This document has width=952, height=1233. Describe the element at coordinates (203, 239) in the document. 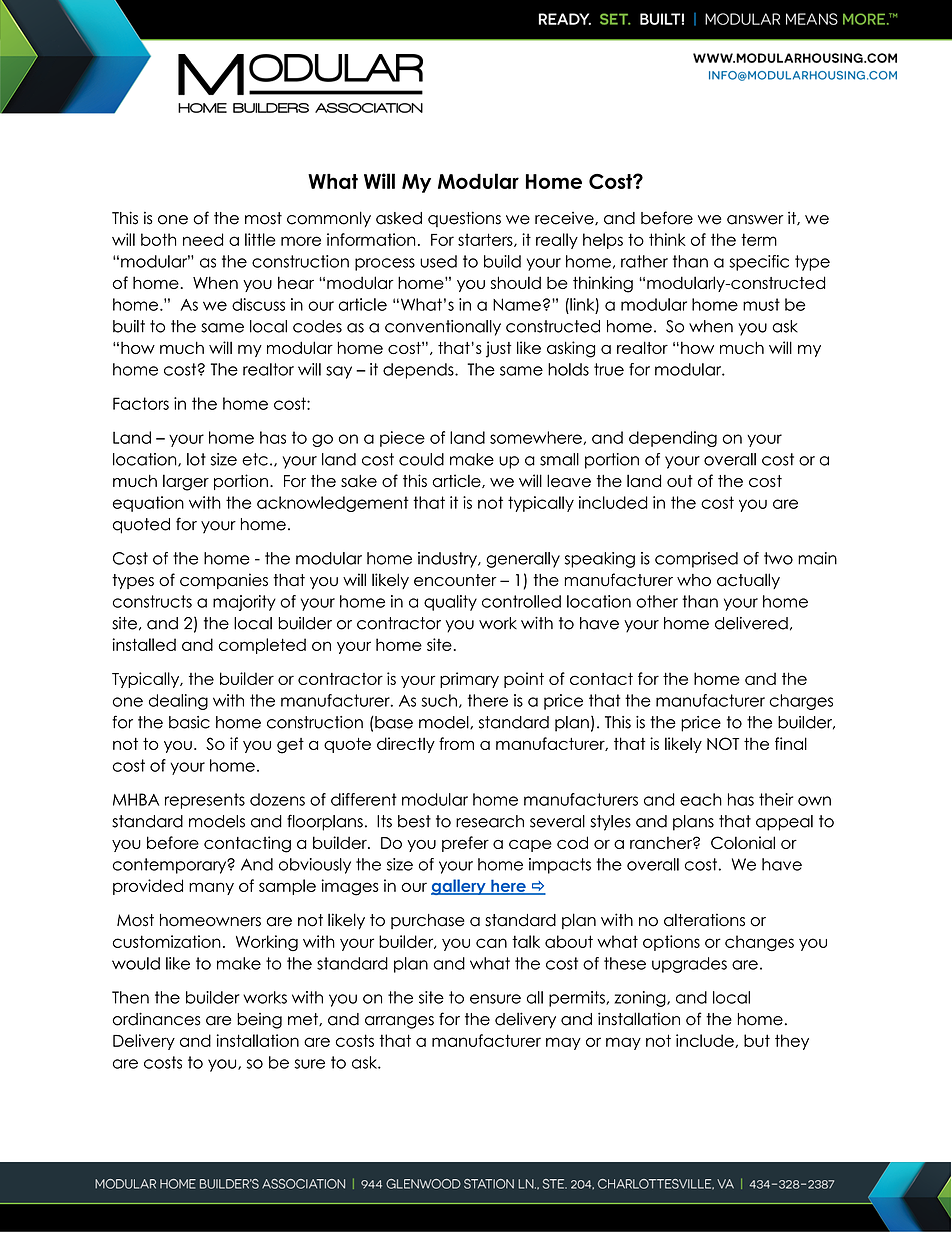

I see `need` at that location.
